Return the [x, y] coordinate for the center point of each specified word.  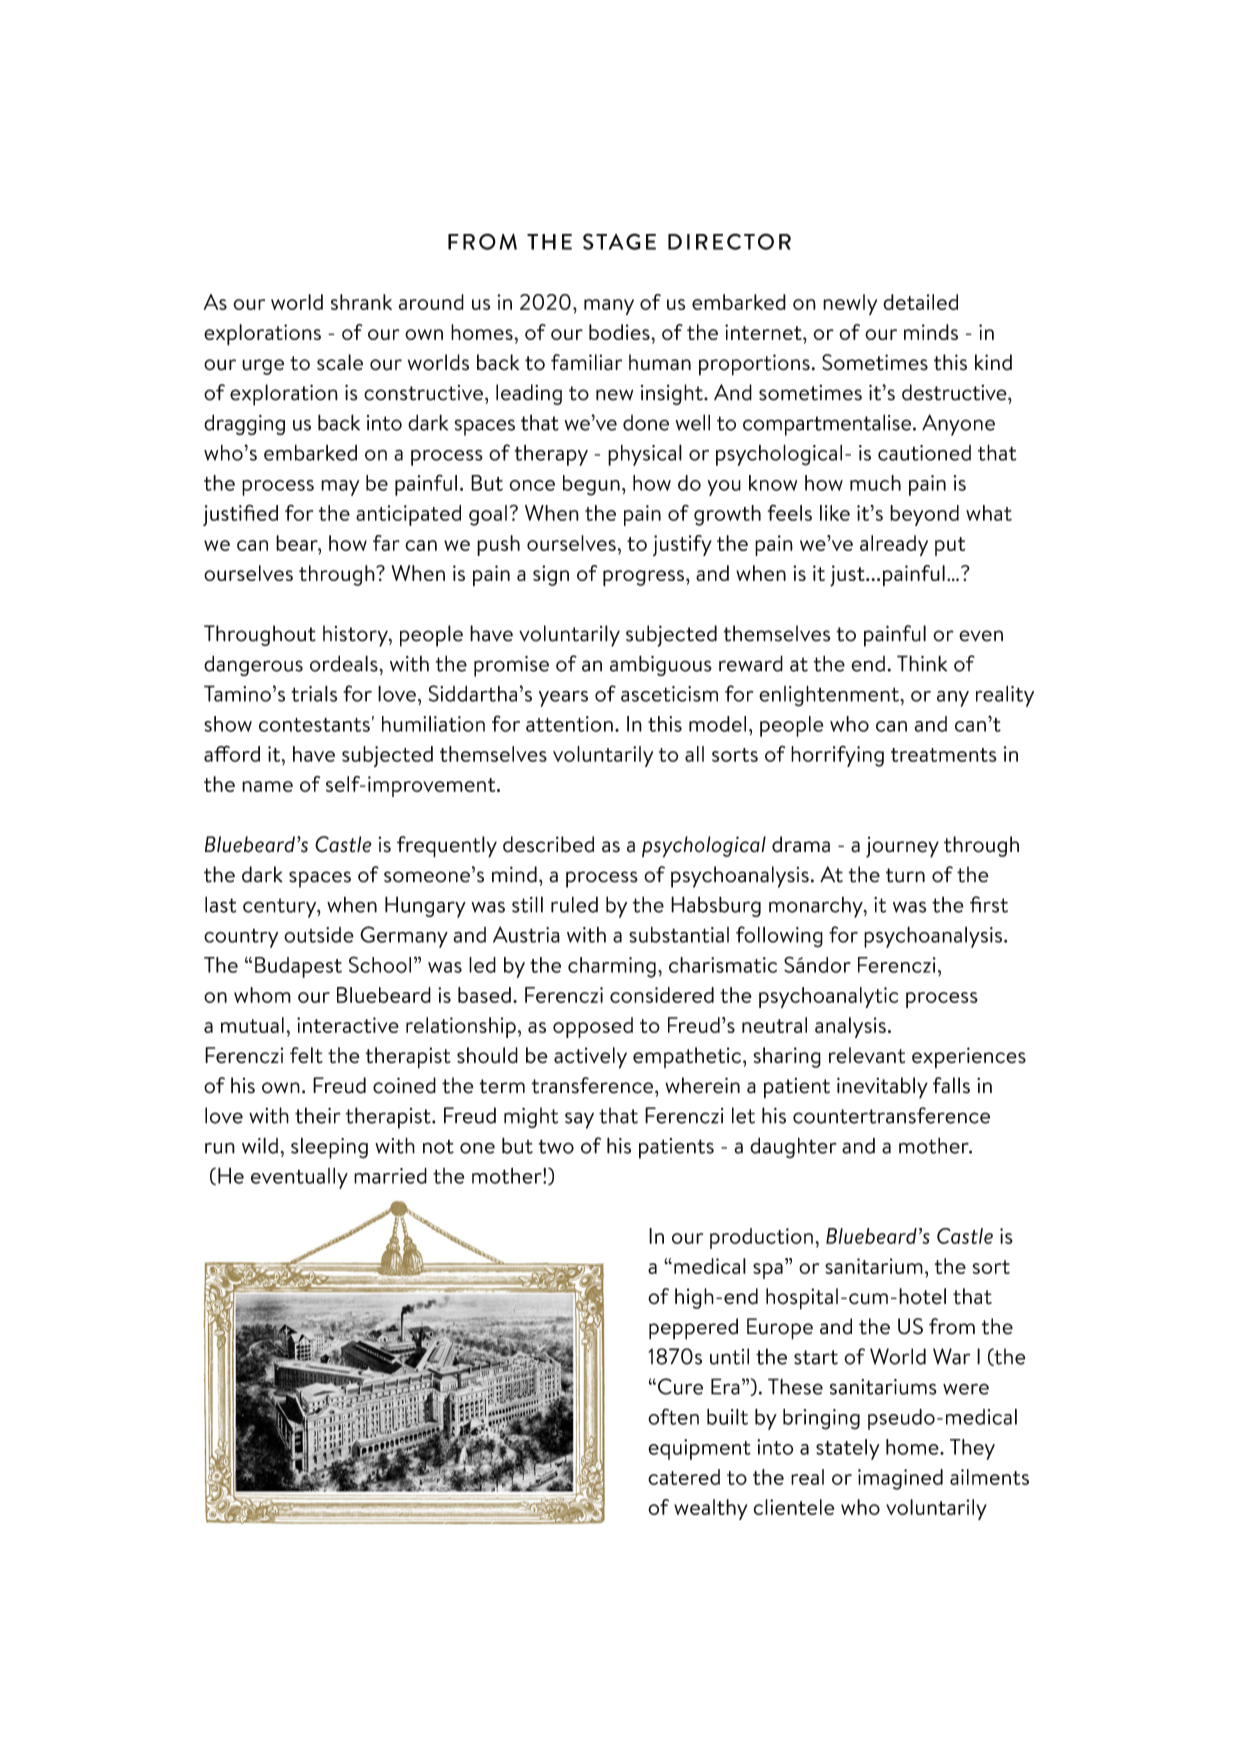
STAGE [619, 241]
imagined [900, 1479]
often [673, 1416]
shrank [361, 302]
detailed [920, 302]
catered [684, 1477]
